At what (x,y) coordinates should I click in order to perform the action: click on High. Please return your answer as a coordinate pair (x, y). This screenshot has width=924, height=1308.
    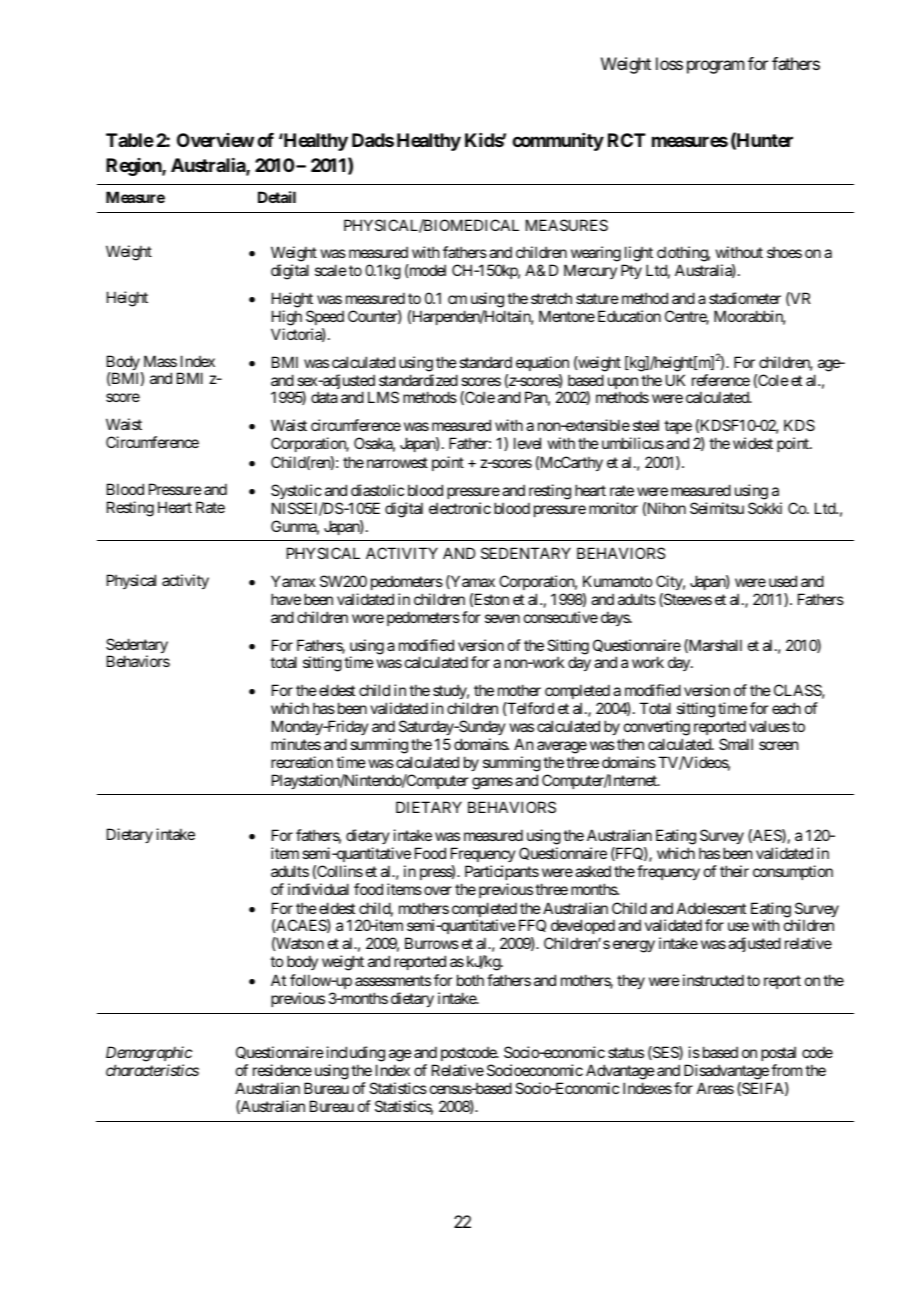
    Looking at the image, I should click on (287, 318).
